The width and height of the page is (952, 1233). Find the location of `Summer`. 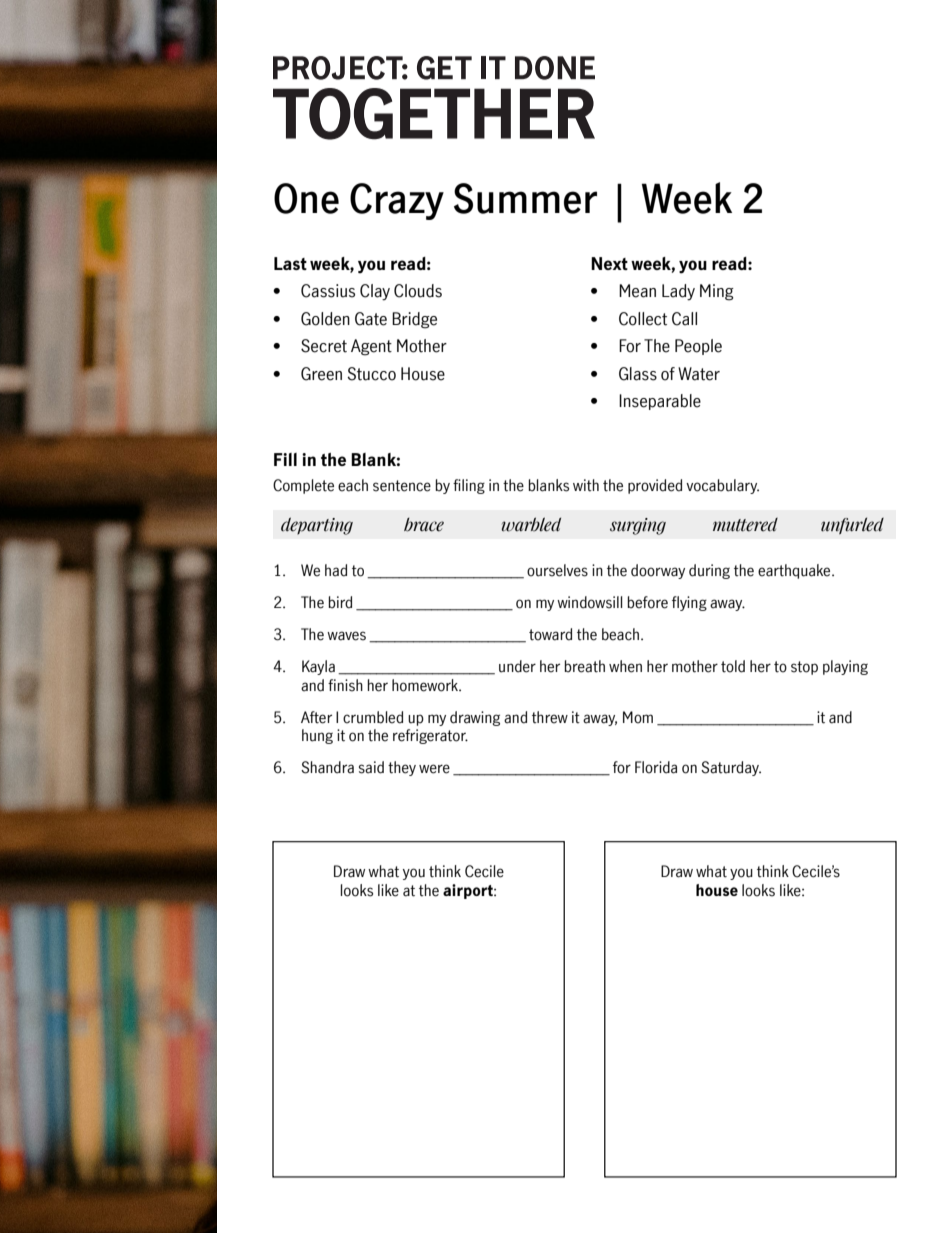

Summer is located at coordinates (525, 198).
